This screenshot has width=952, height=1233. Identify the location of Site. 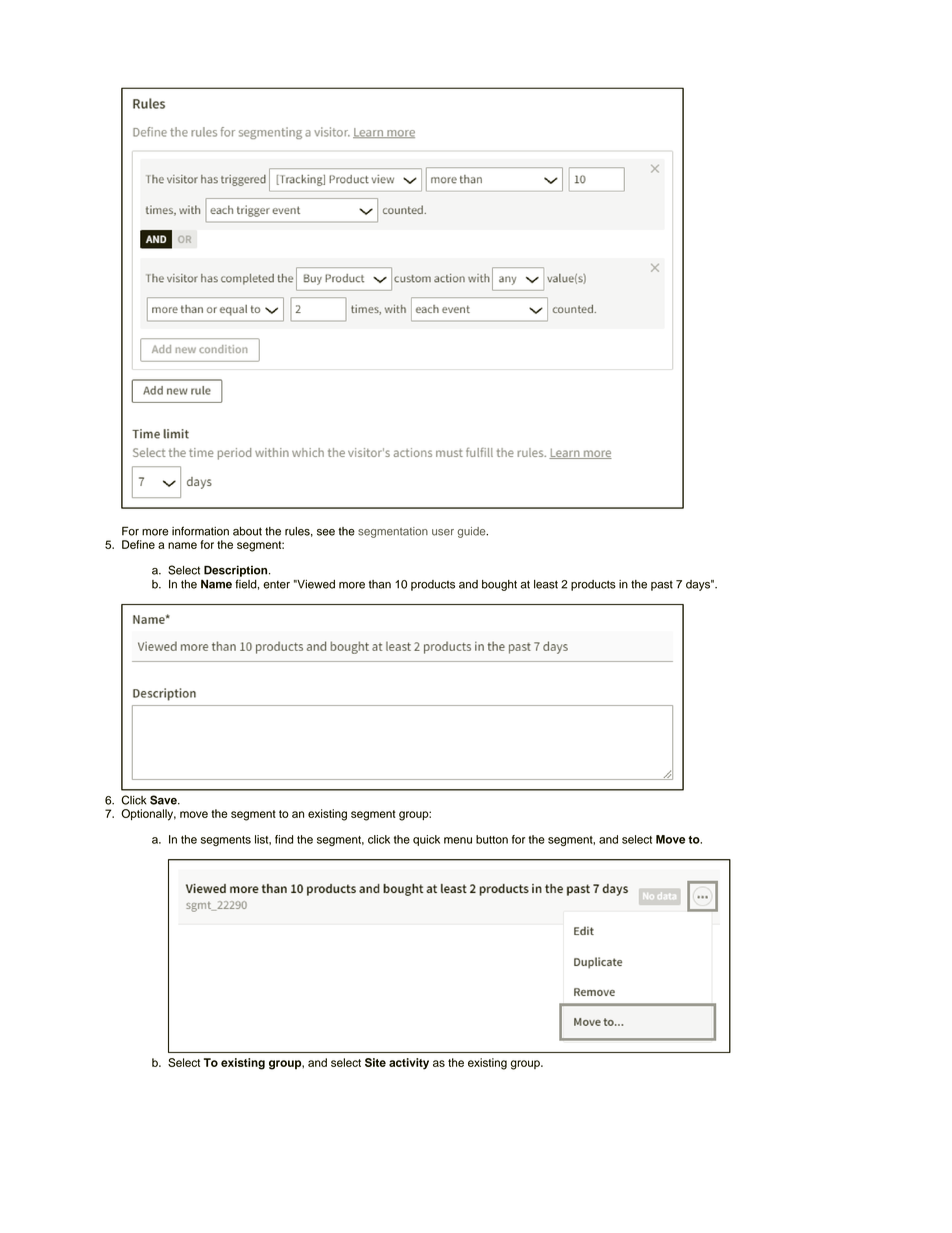
(375, 1062).
